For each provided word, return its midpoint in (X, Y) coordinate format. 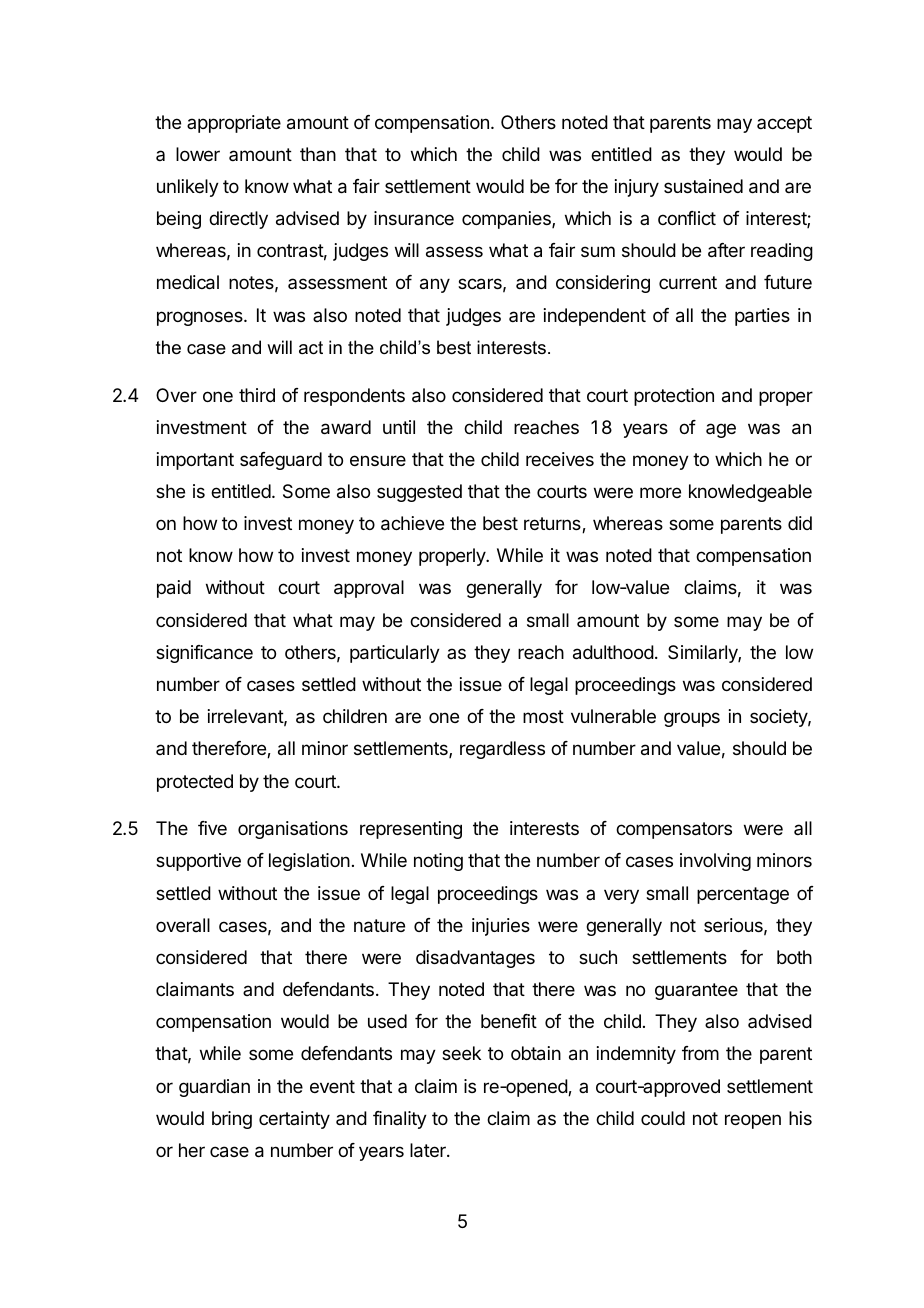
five (212, 828)
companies (507, 220)
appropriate (234, 124)
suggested (419, 493)
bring (232, 1120)
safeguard (281, 461)
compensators (674, 830)
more (660, 492)
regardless (502, 750)
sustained (703, 186)
